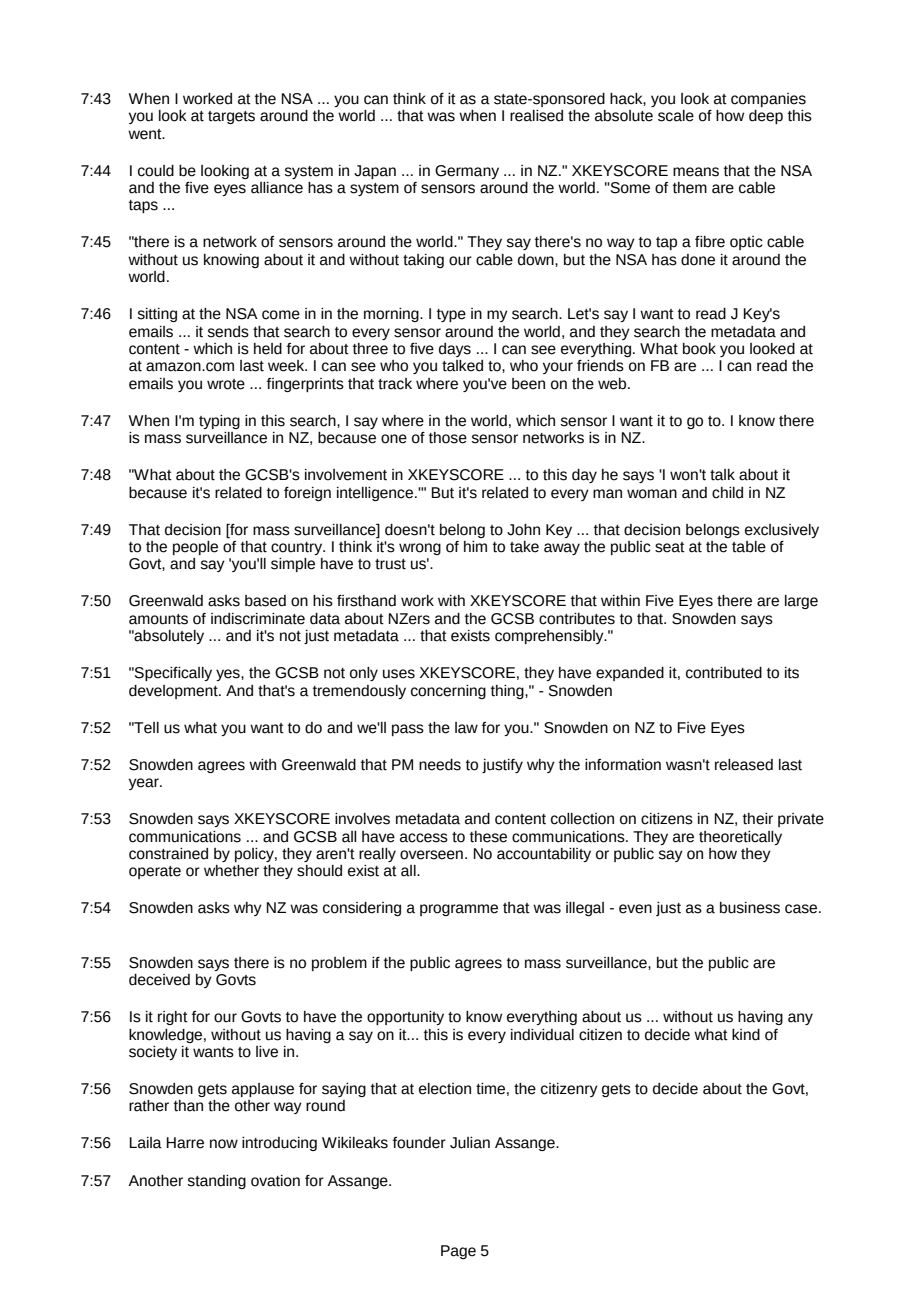  Describe the element at coordinates (699, 349) in the screenshot. I see `book` at that location.
